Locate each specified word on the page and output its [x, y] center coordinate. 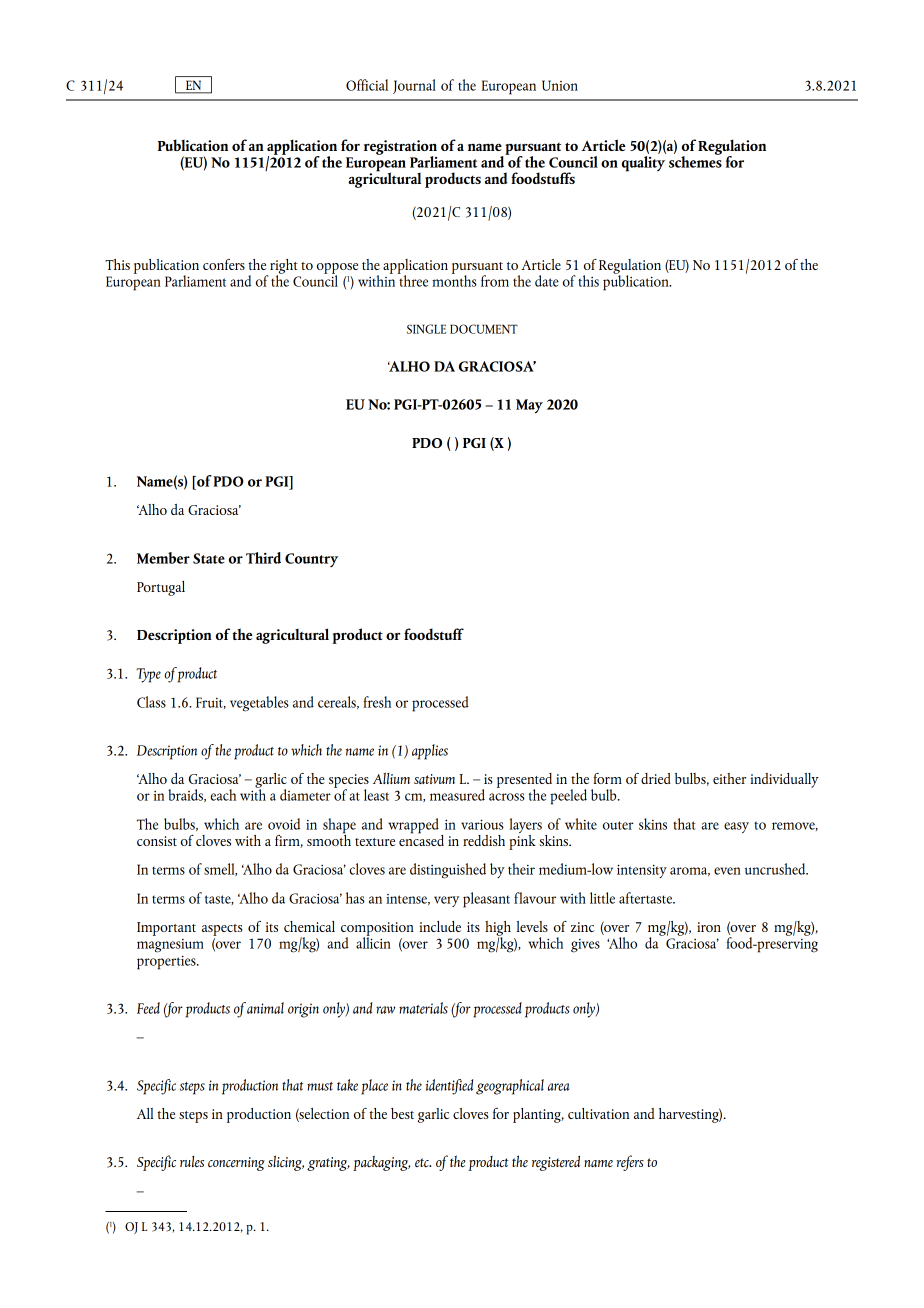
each [223, 795]
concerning [236, 1164]
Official [367, 85]
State [209, 558]
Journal [414, 86]
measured [457, 795]
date [547, 281]
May [529, 406]
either [729, 778]
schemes [695, 160]
